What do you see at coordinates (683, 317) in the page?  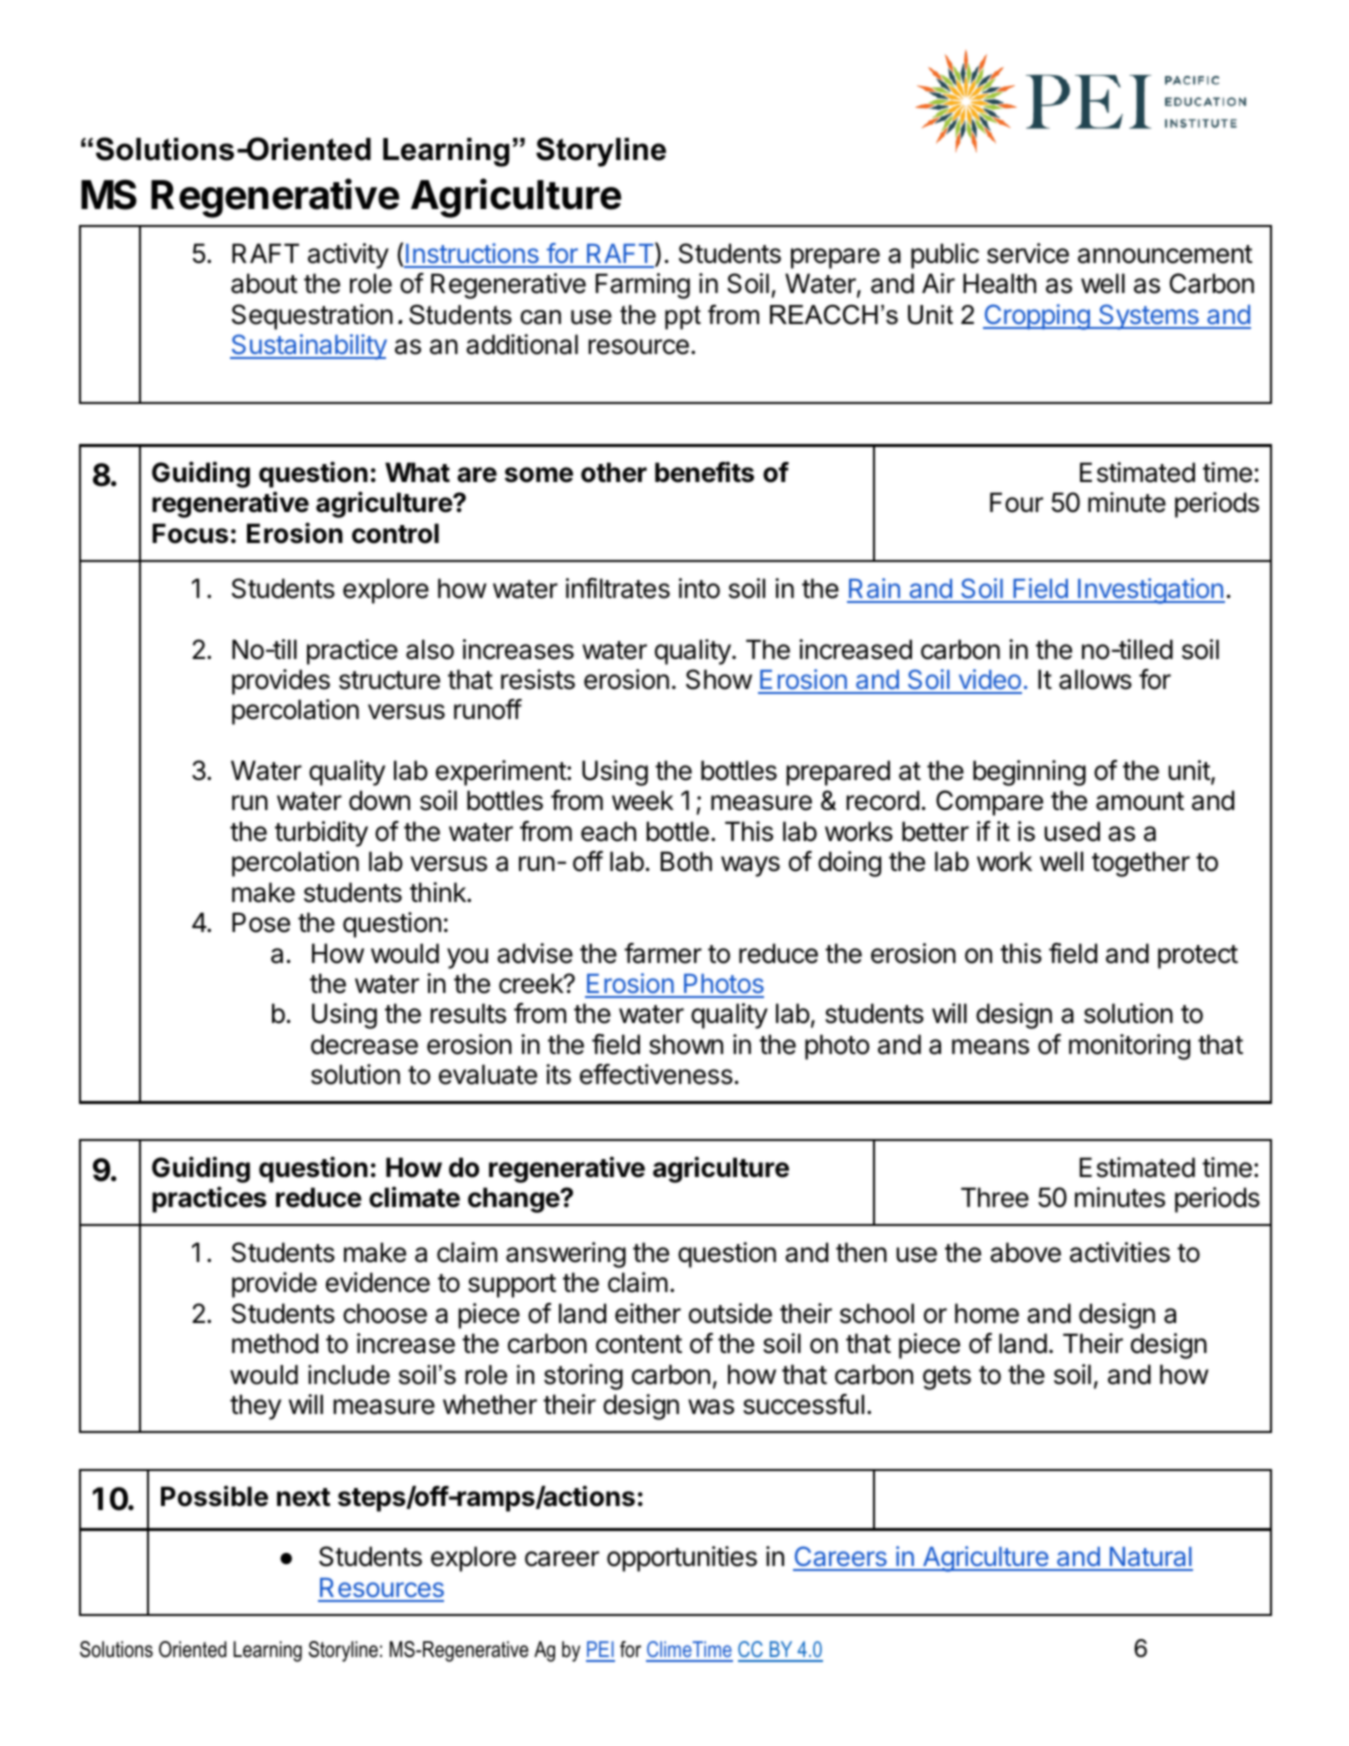 I see `ppt` at bounding box center [683, 317].
